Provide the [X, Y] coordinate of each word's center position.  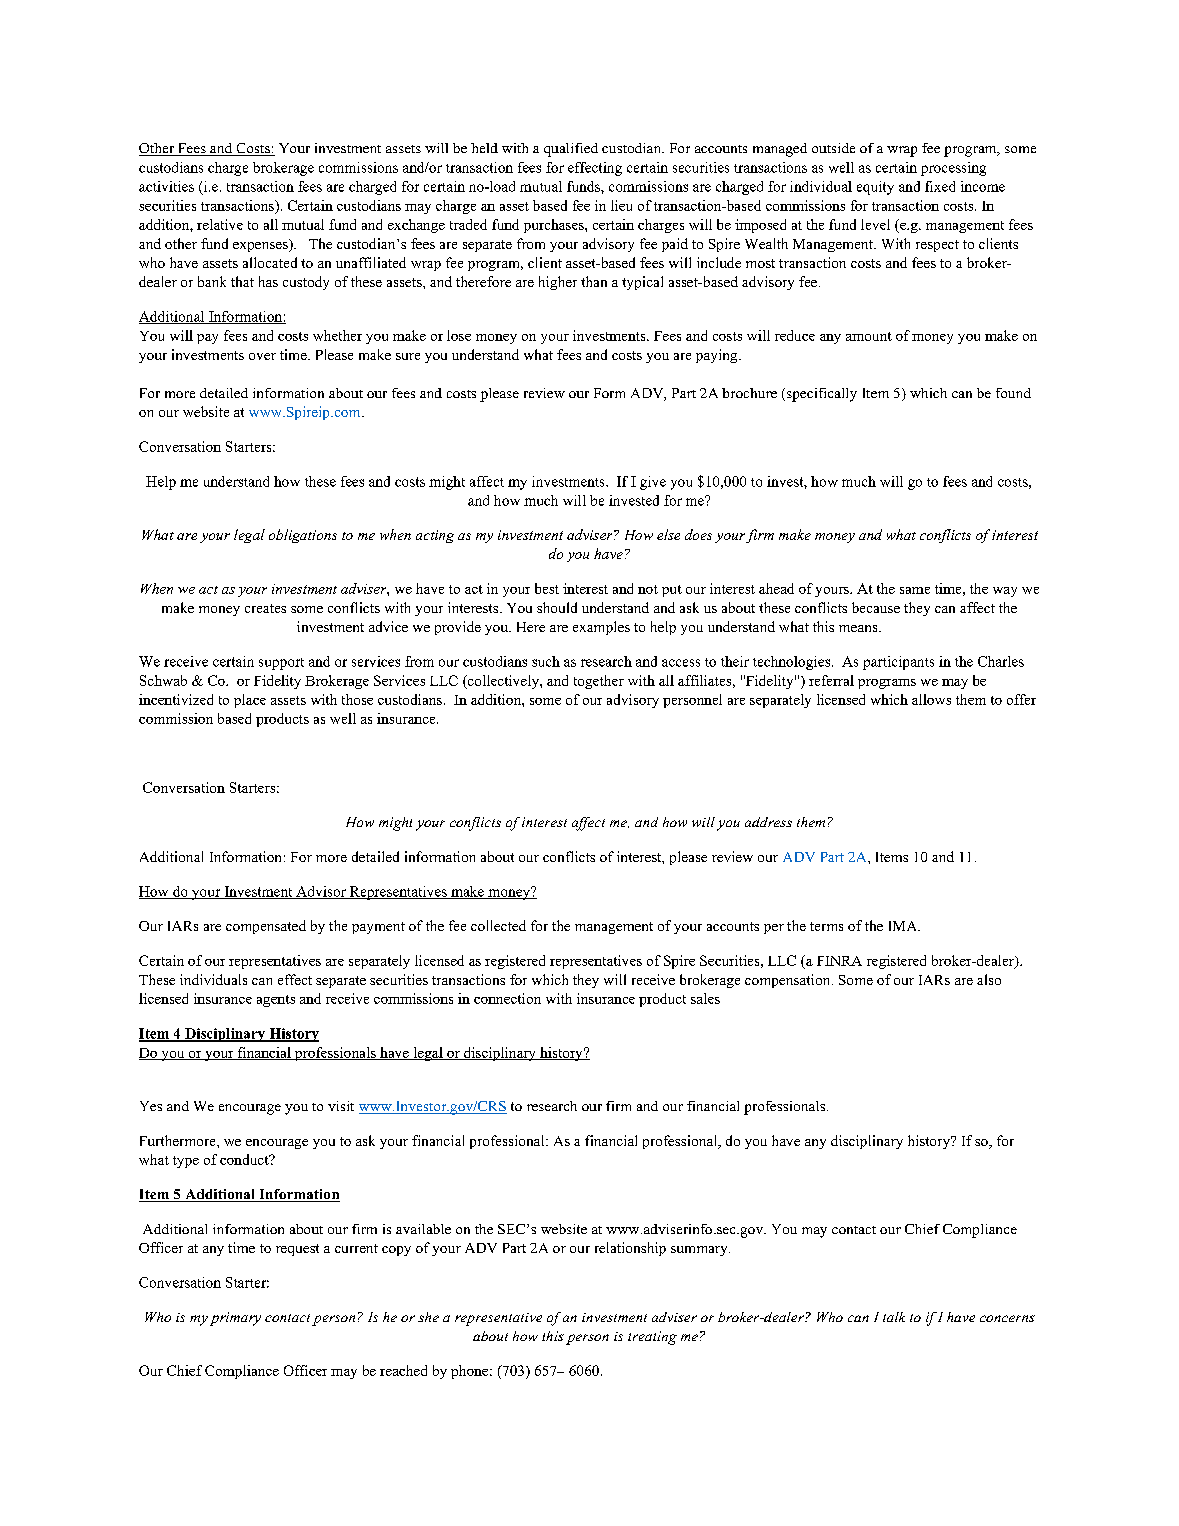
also [989, 979]
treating [652, 1338]
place [250, 701]
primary [235, 1319]
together [599, 682]
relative [220, 224]
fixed [940, 186]
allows [931, 699]
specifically [820, 395]
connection [507, 998]
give [653, 483]
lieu [621, 205]
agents [276, 1001]
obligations [303, 536]
